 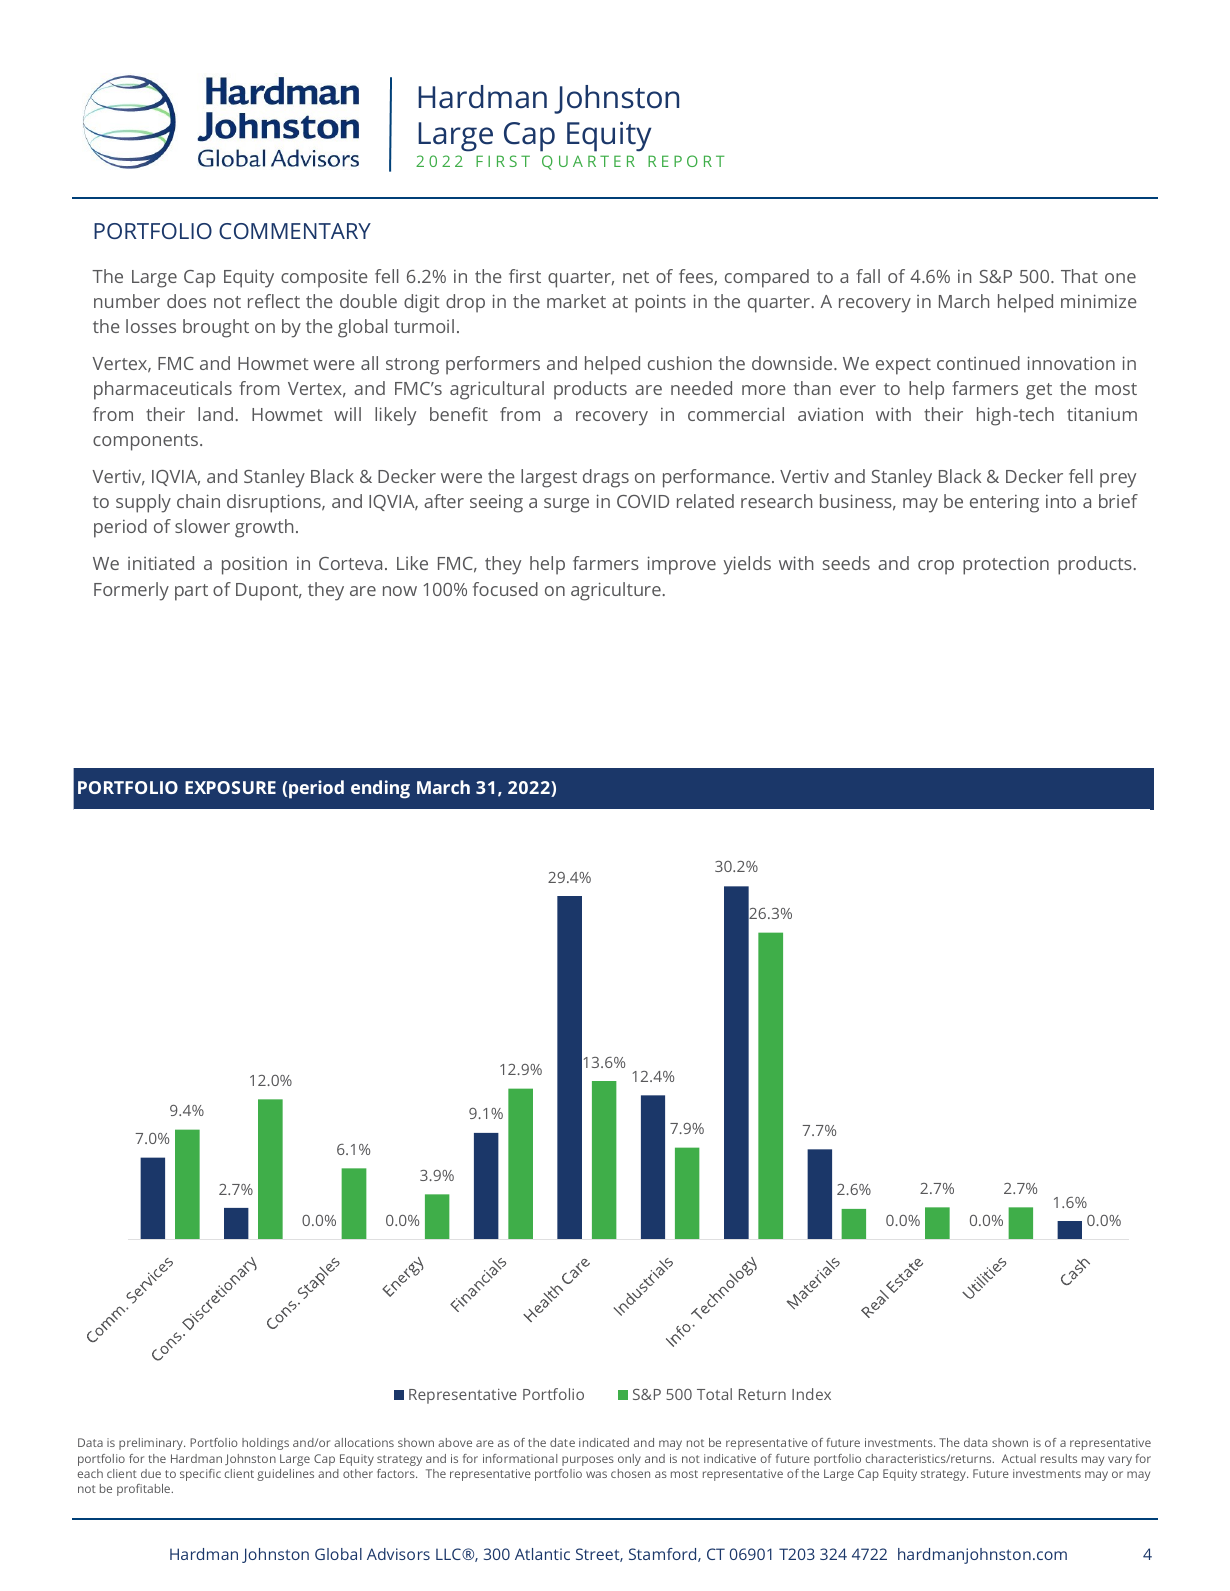 What do you see at coordinates (1006, 566) in the screenshot?
I see `protection` at bounding box center [1006, 566].
